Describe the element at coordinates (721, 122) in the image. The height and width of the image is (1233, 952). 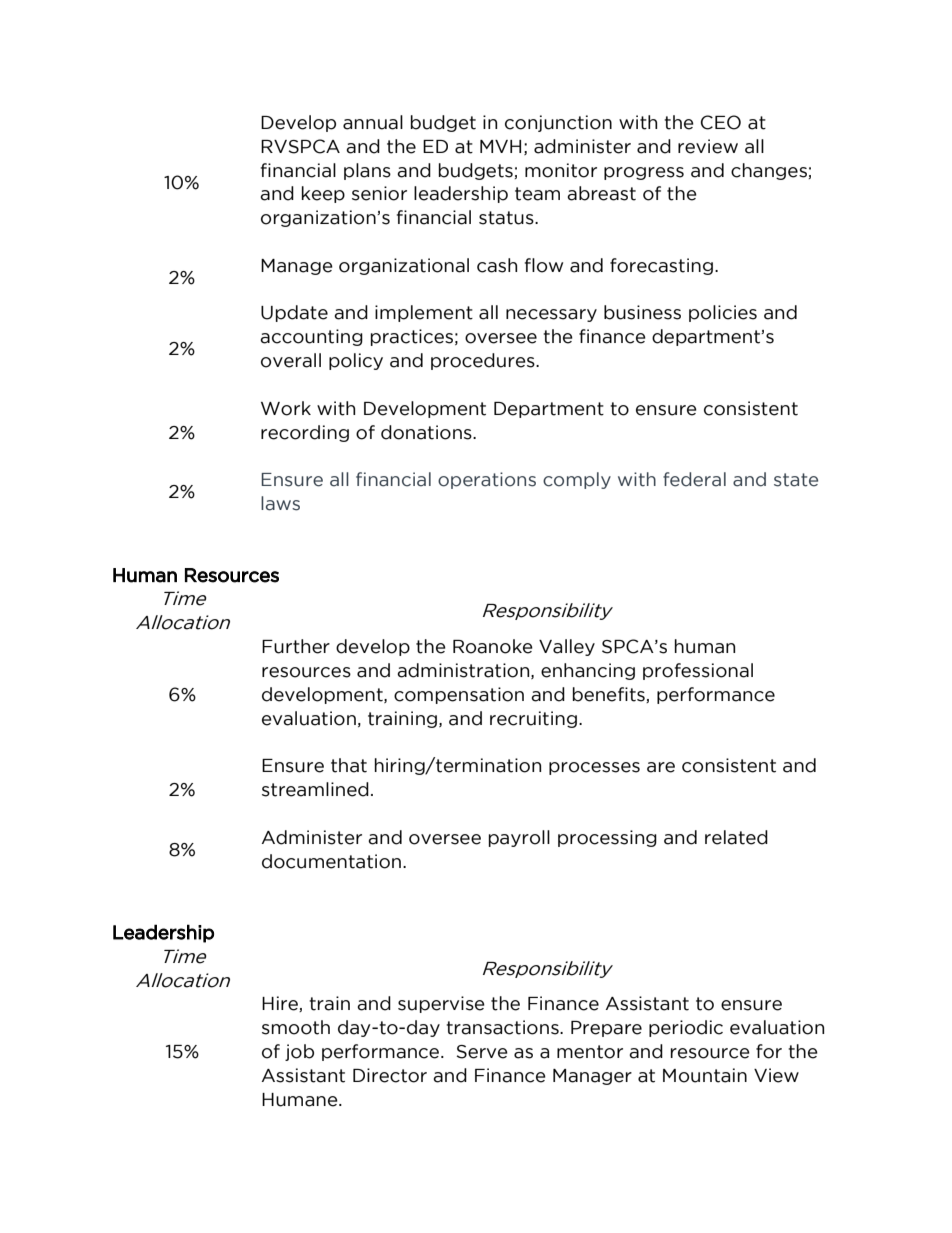
I see `CEO` at that location.
